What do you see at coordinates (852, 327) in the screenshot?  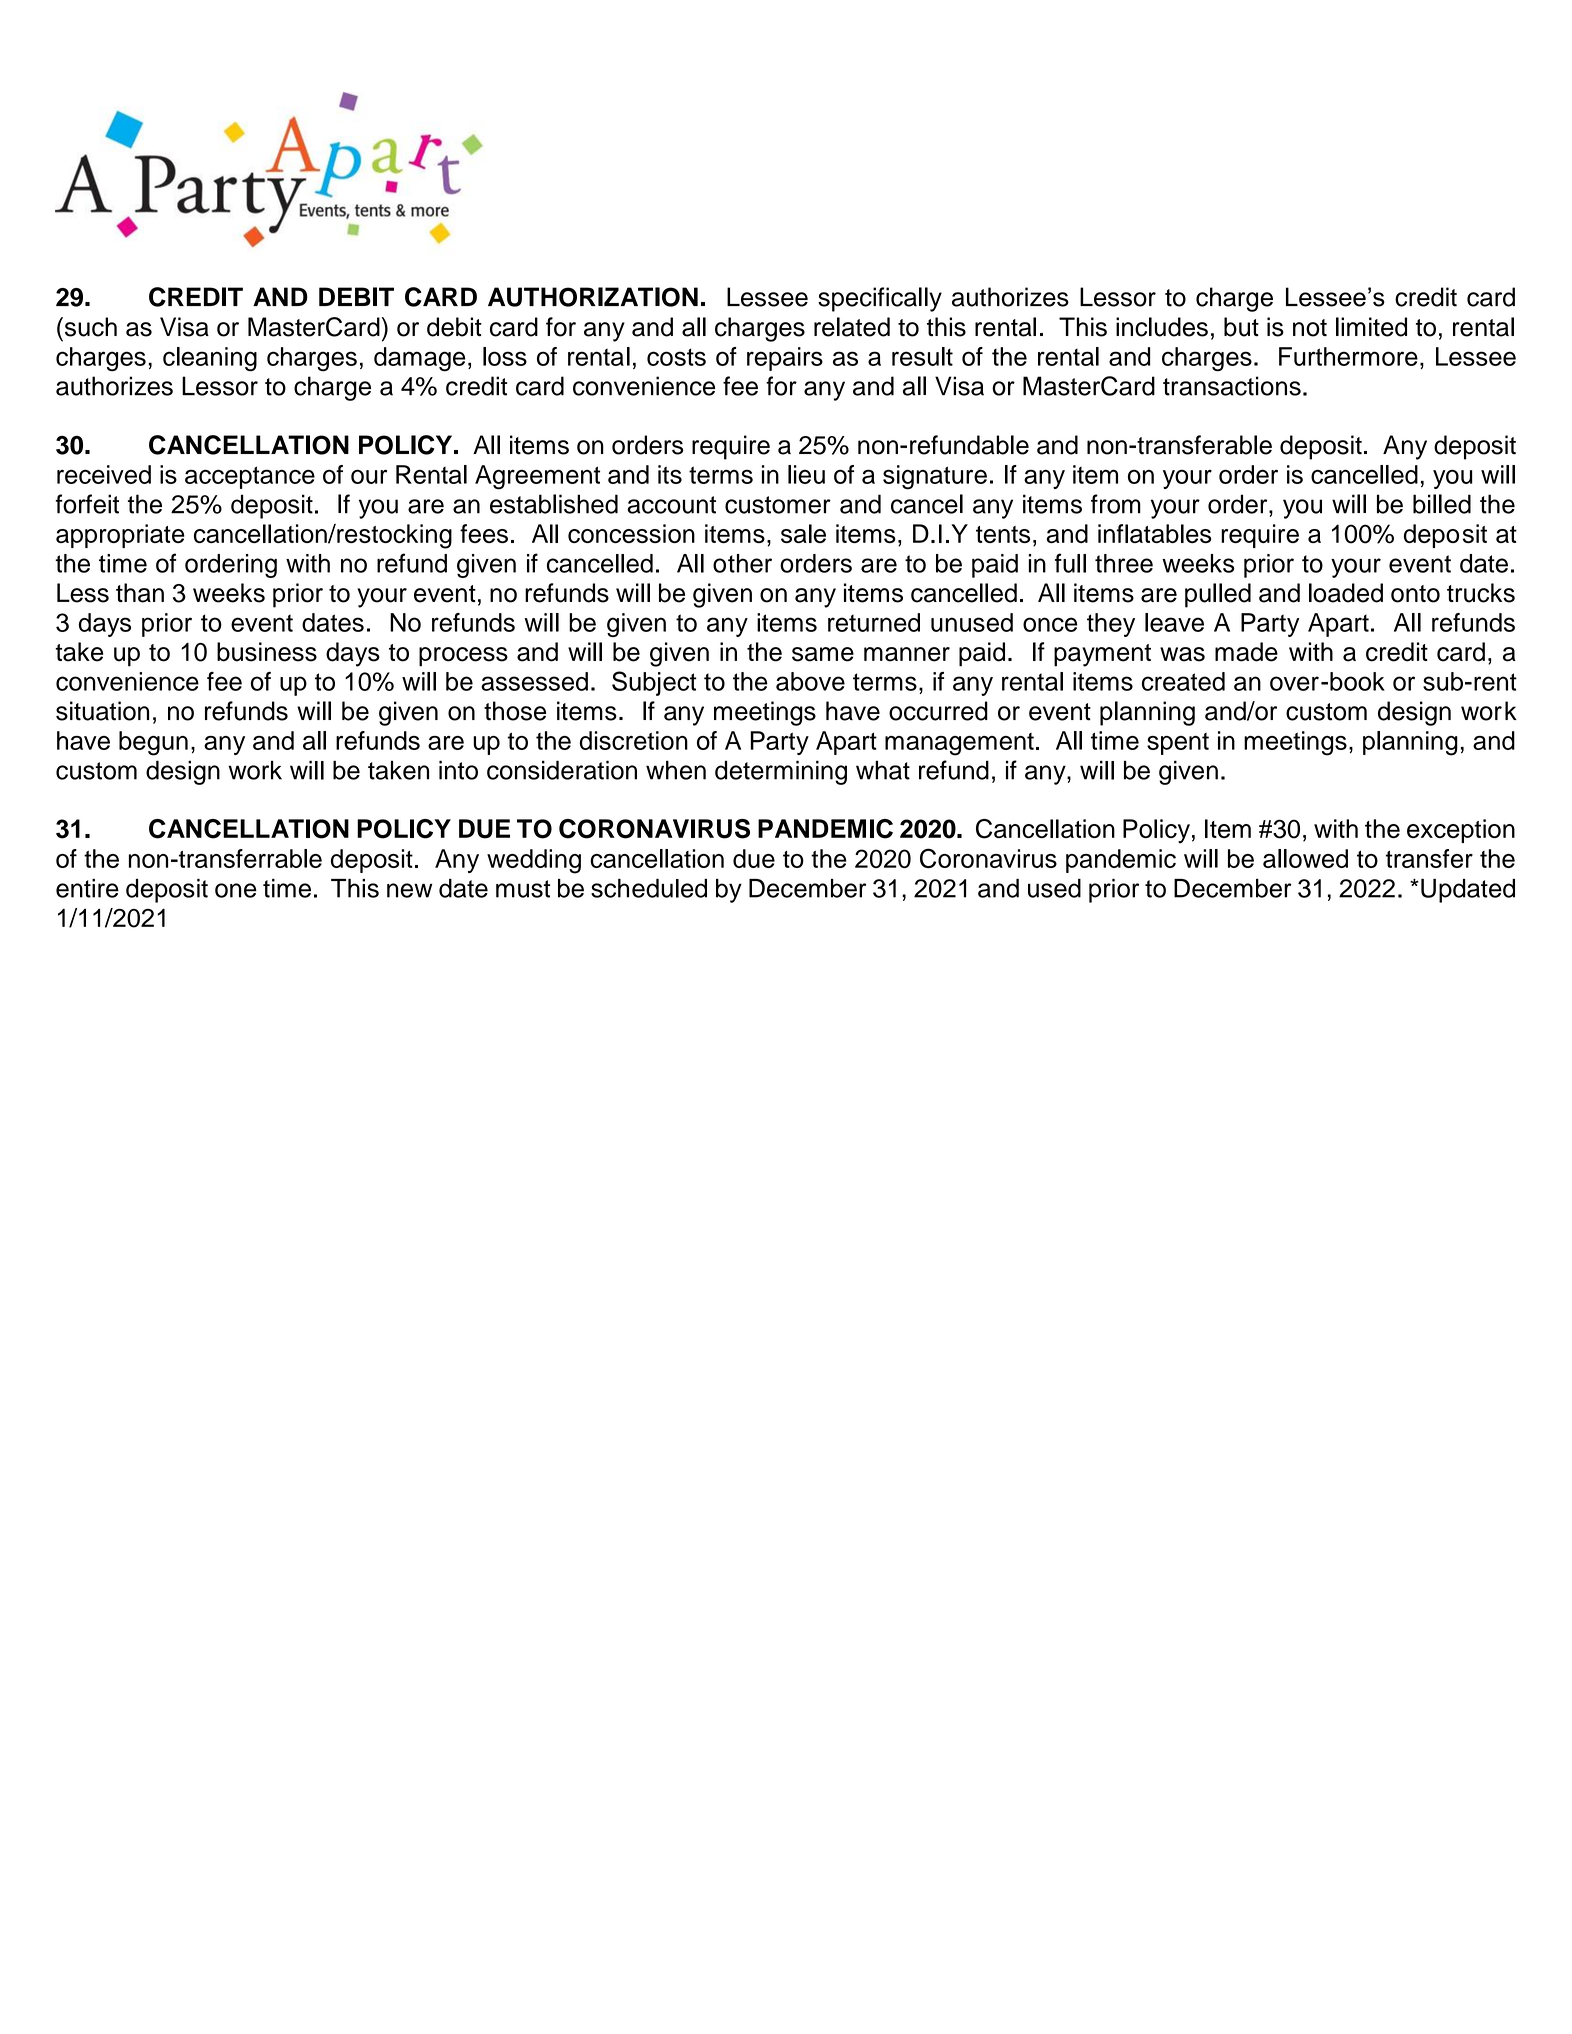 I see `related` at bounding box center [852, 327].
